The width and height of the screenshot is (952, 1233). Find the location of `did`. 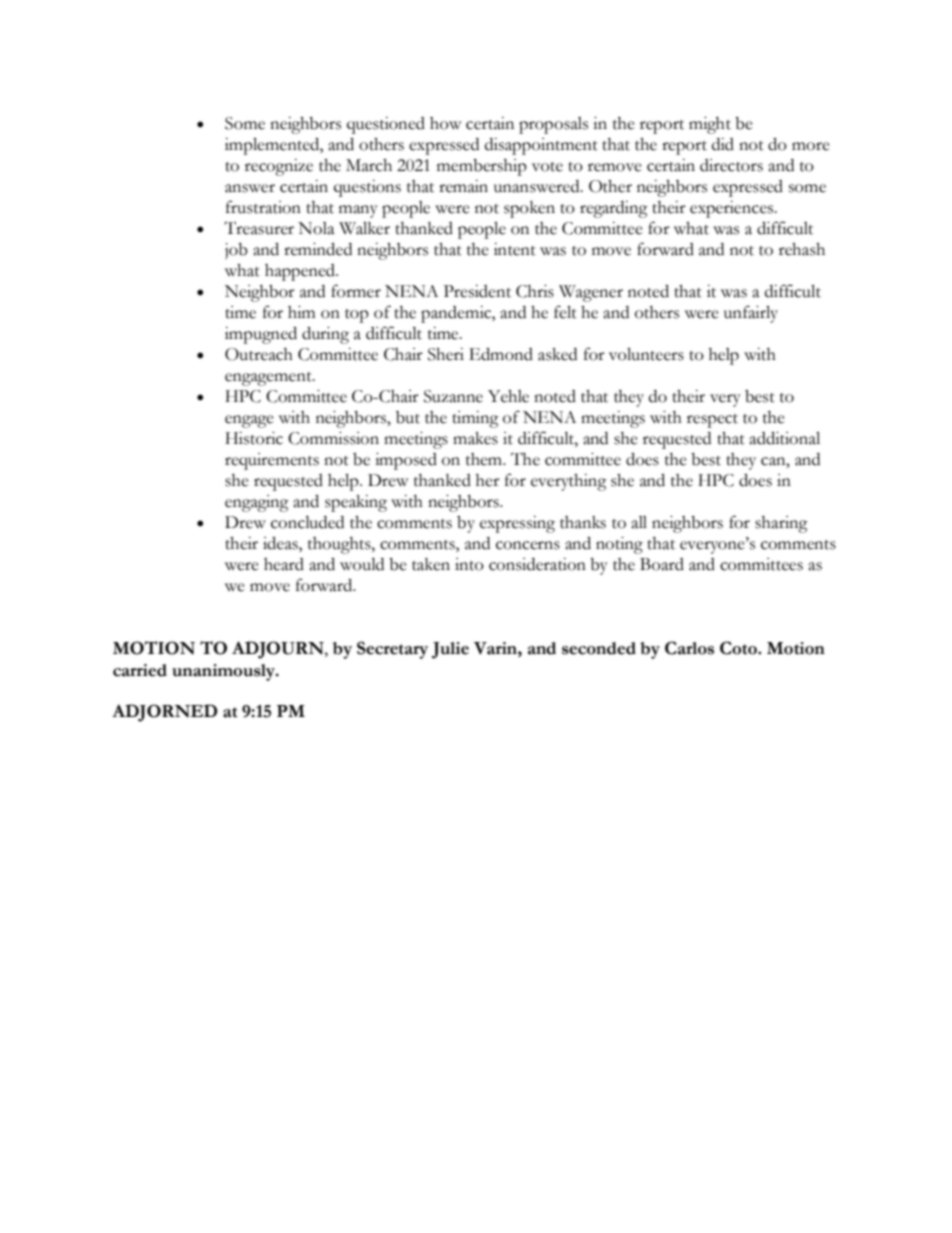

did is located at coordinates (723, 144).
